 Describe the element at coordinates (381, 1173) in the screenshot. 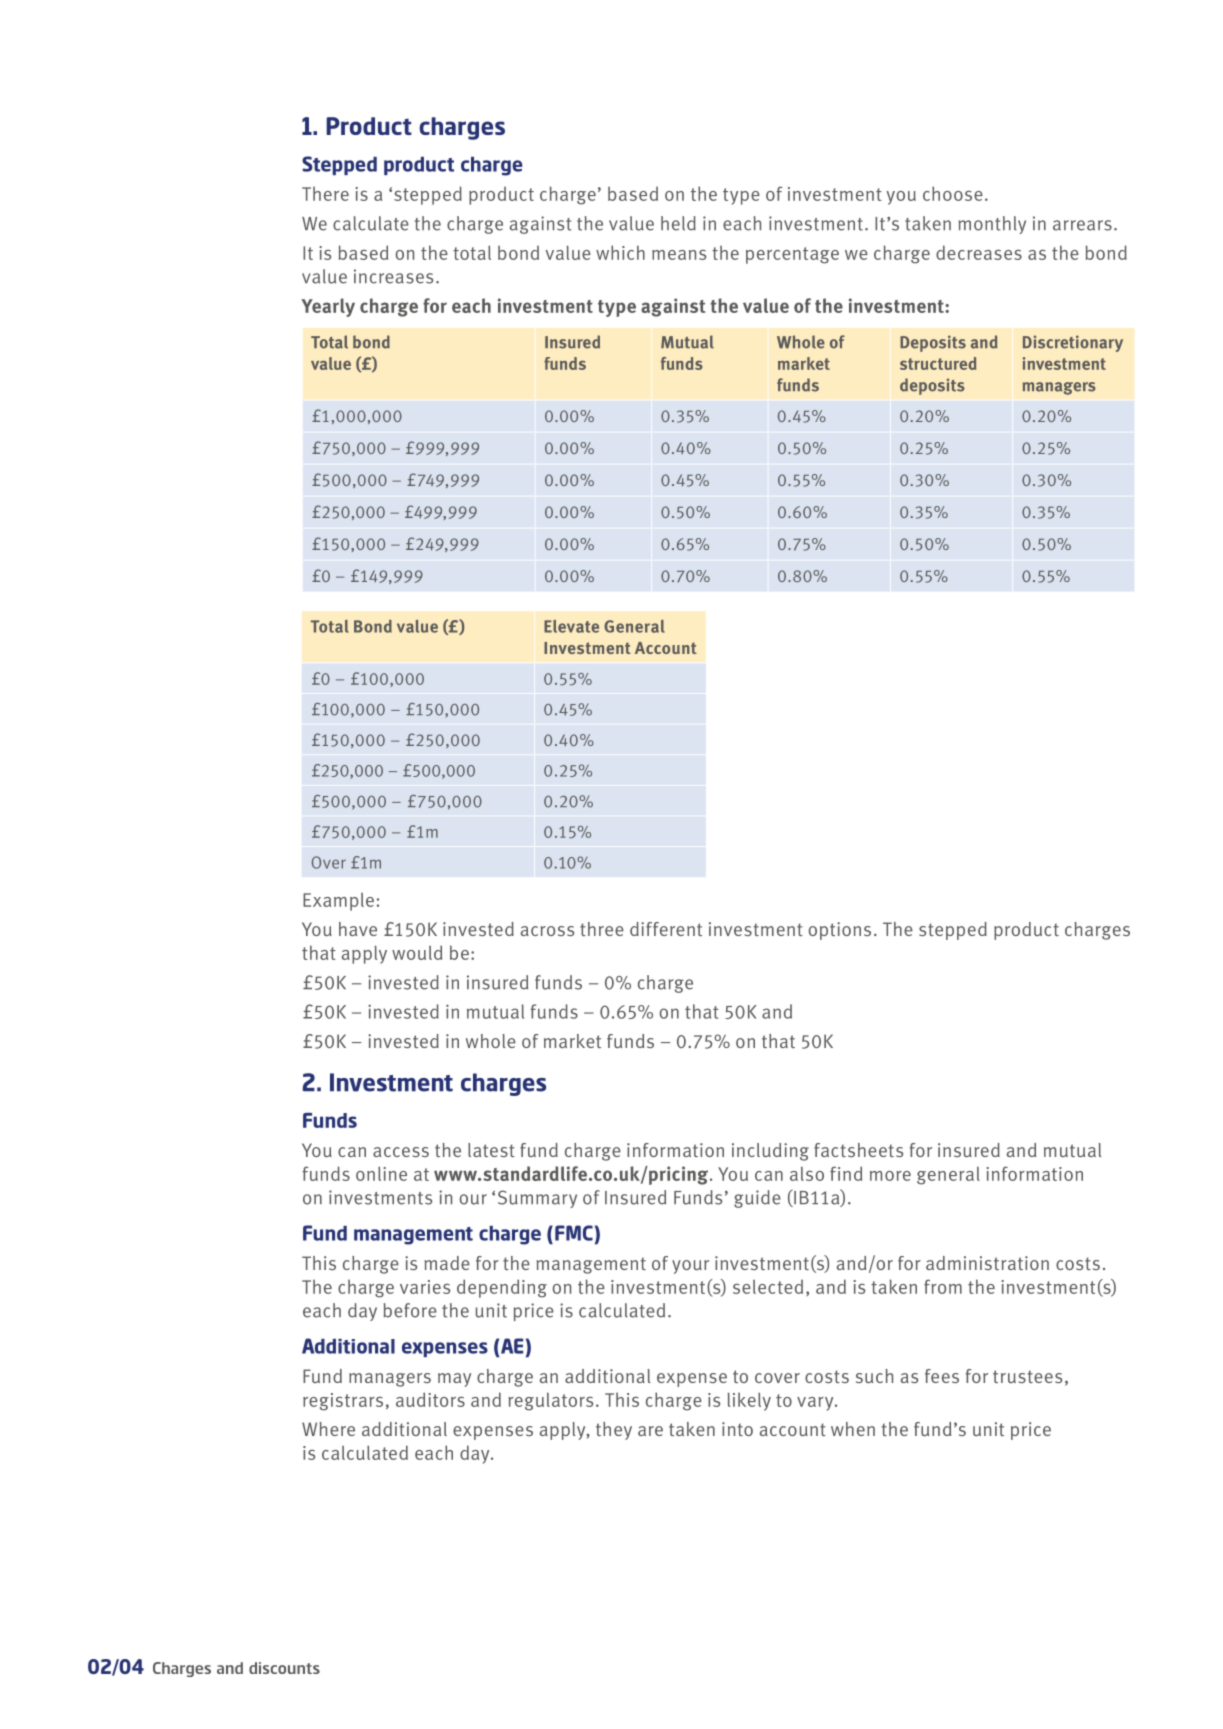

I see `online` at that location.
